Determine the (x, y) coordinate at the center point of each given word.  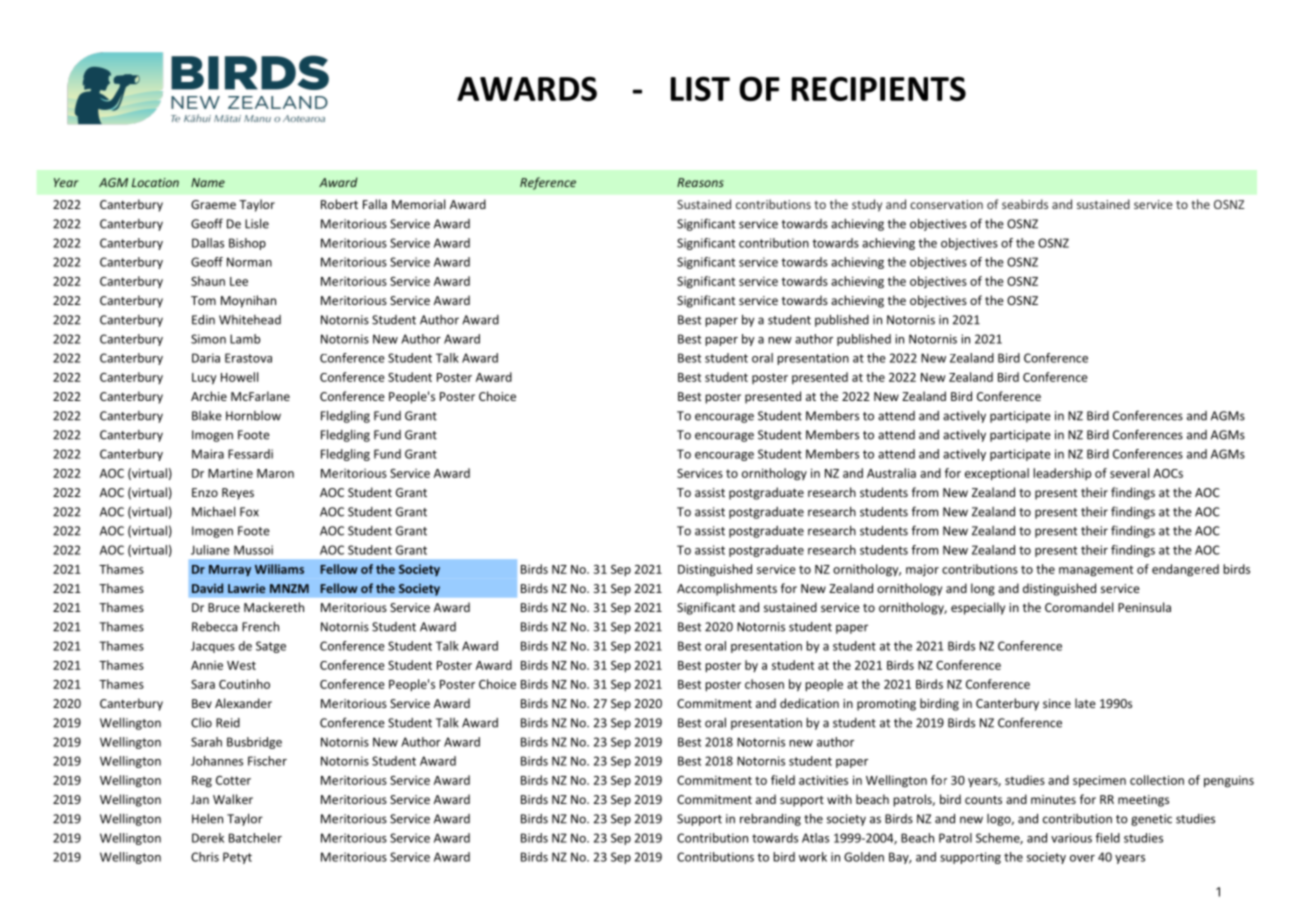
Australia (891, 473)
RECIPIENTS (879, 88)
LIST (700, 88)
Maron (275, 473)
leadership (1062, 474)
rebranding (770, 819)
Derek (208, 838)
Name (208, 182)
